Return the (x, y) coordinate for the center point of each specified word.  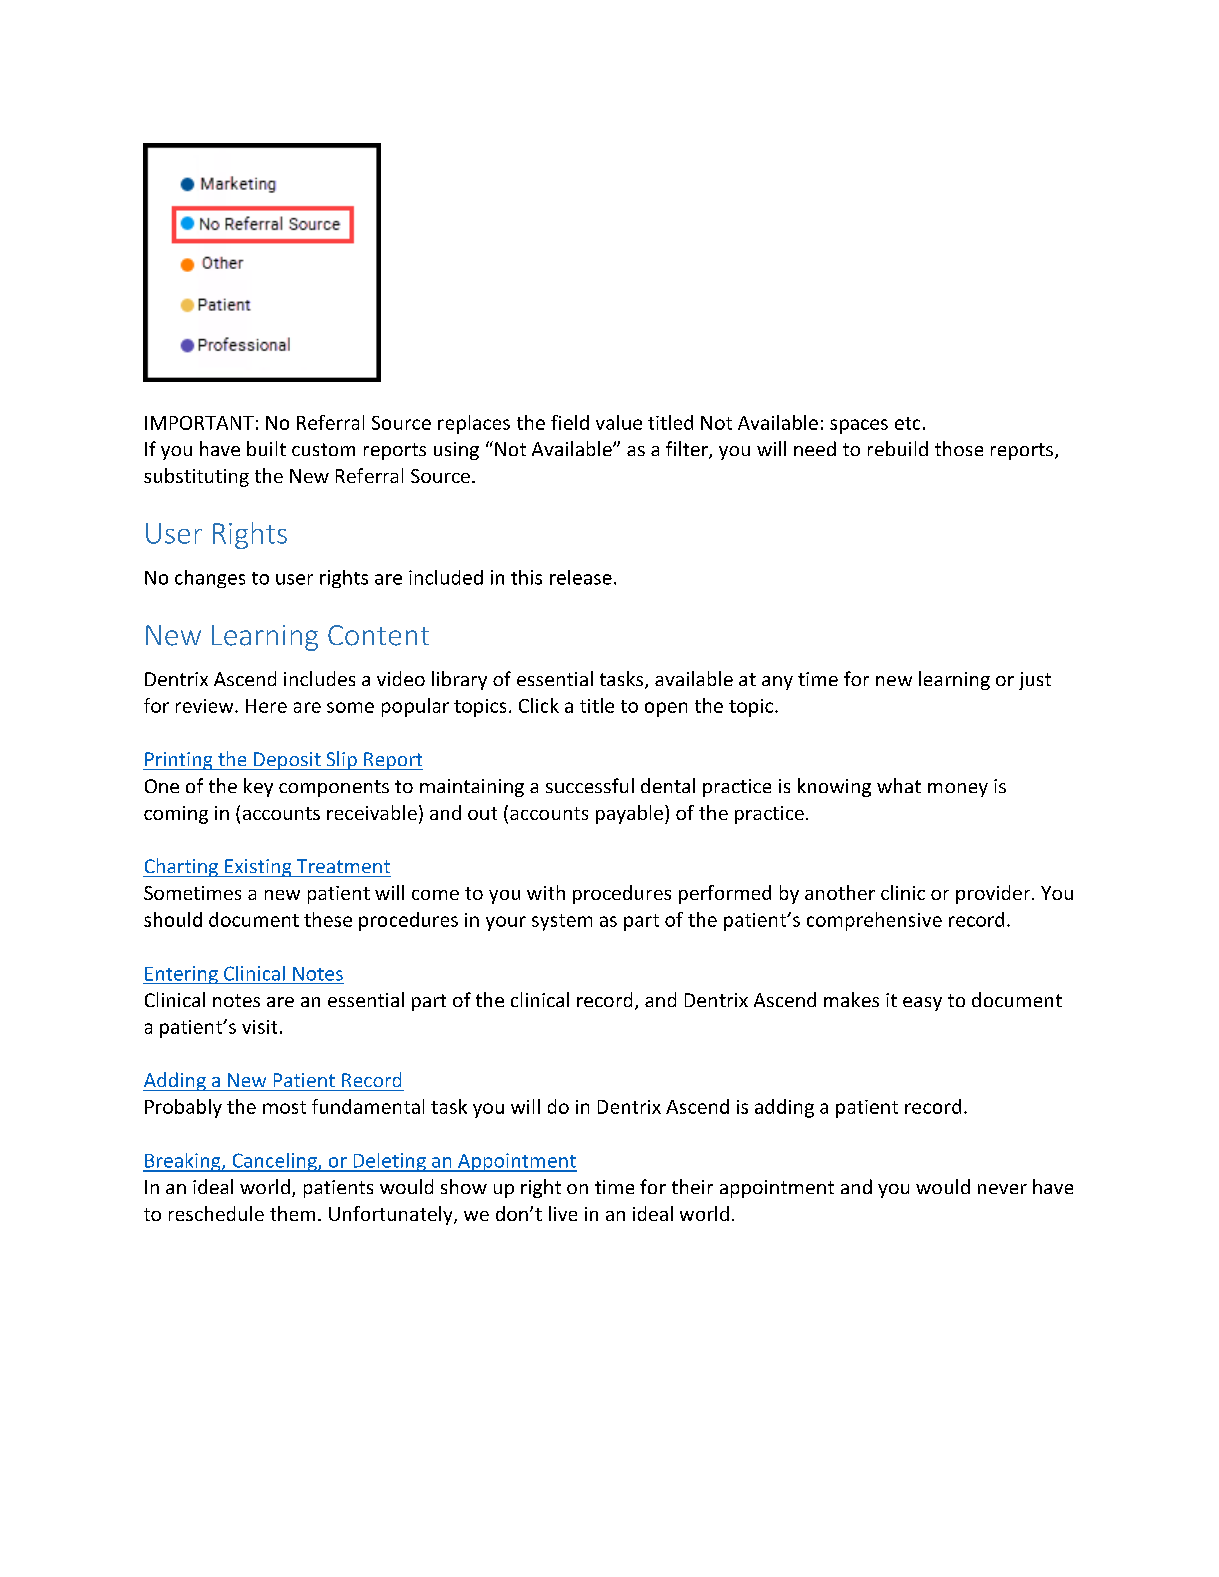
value (619, 422)
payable (631, 814)
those (959, 448)
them (292, 1213)
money (958, 790)
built (266, 448)
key (258, 787)
